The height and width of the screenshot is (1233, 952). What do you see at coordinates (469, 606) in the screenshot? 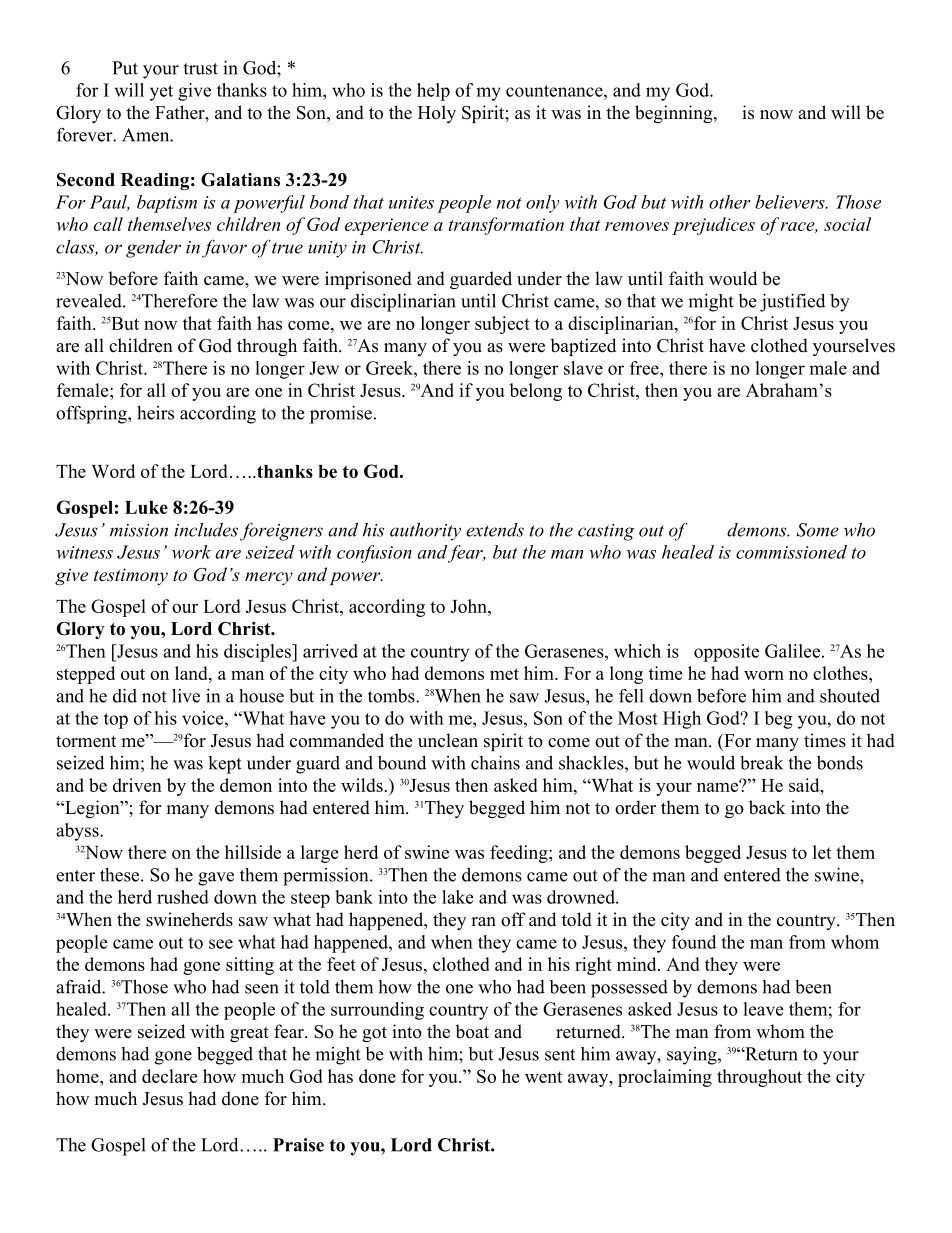
I see `John` at bounding box center [469, 606].
